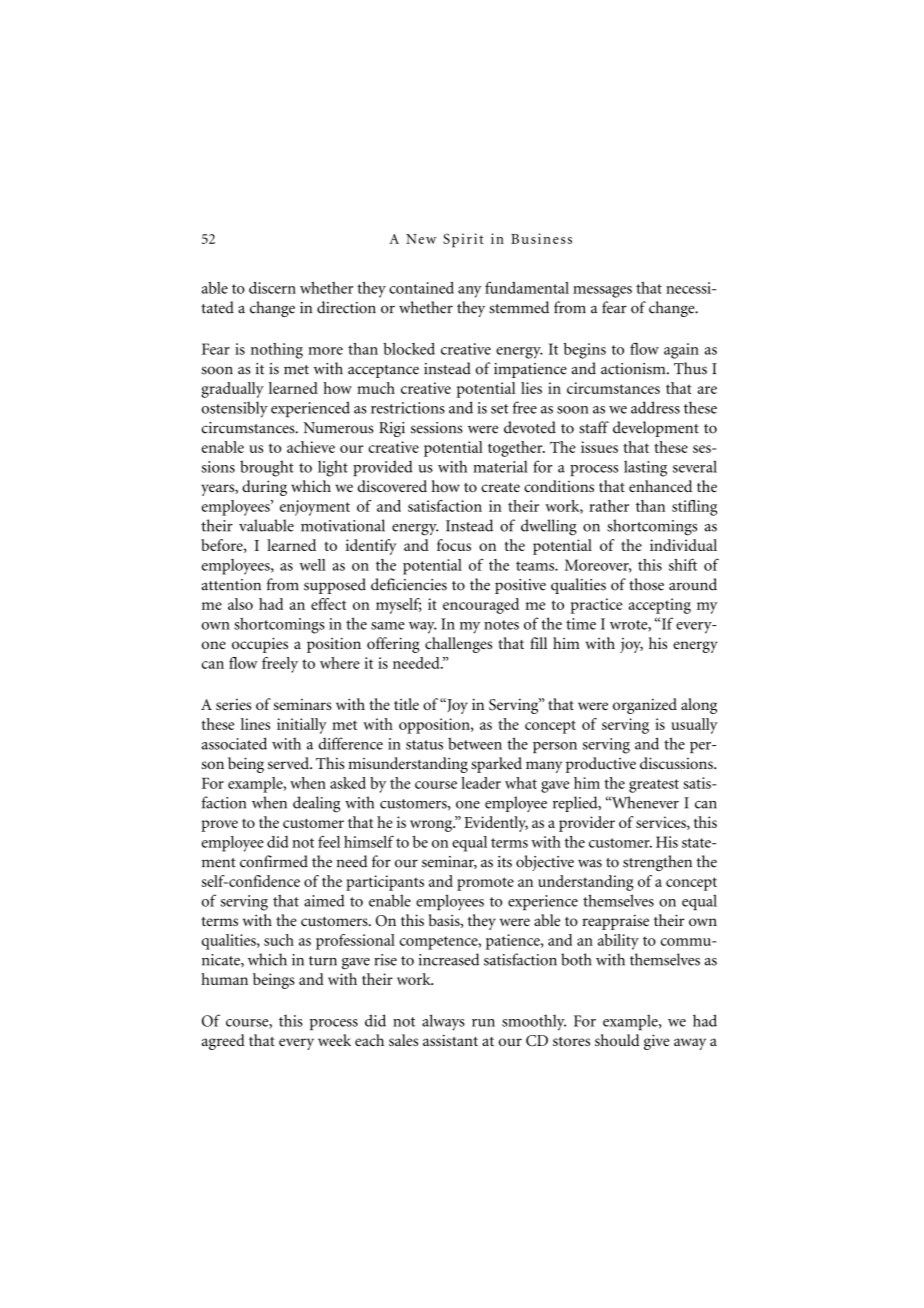  Describe the element at coordinates (240, 604) in the document. I see `also` at that location.
